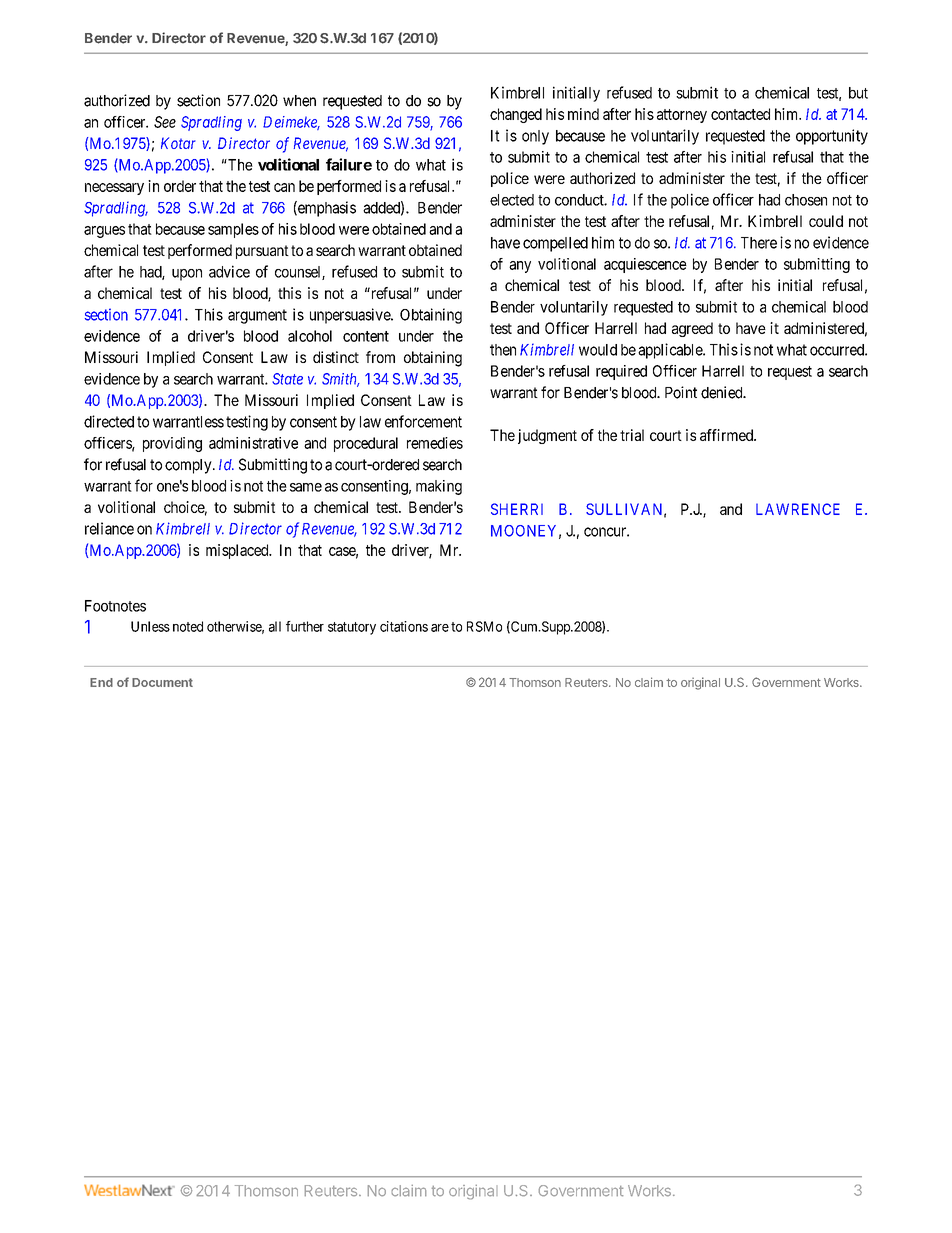  What do you see at coordinates (165, 122) in the page?
I see `See` at bounding box center [165, 122].
